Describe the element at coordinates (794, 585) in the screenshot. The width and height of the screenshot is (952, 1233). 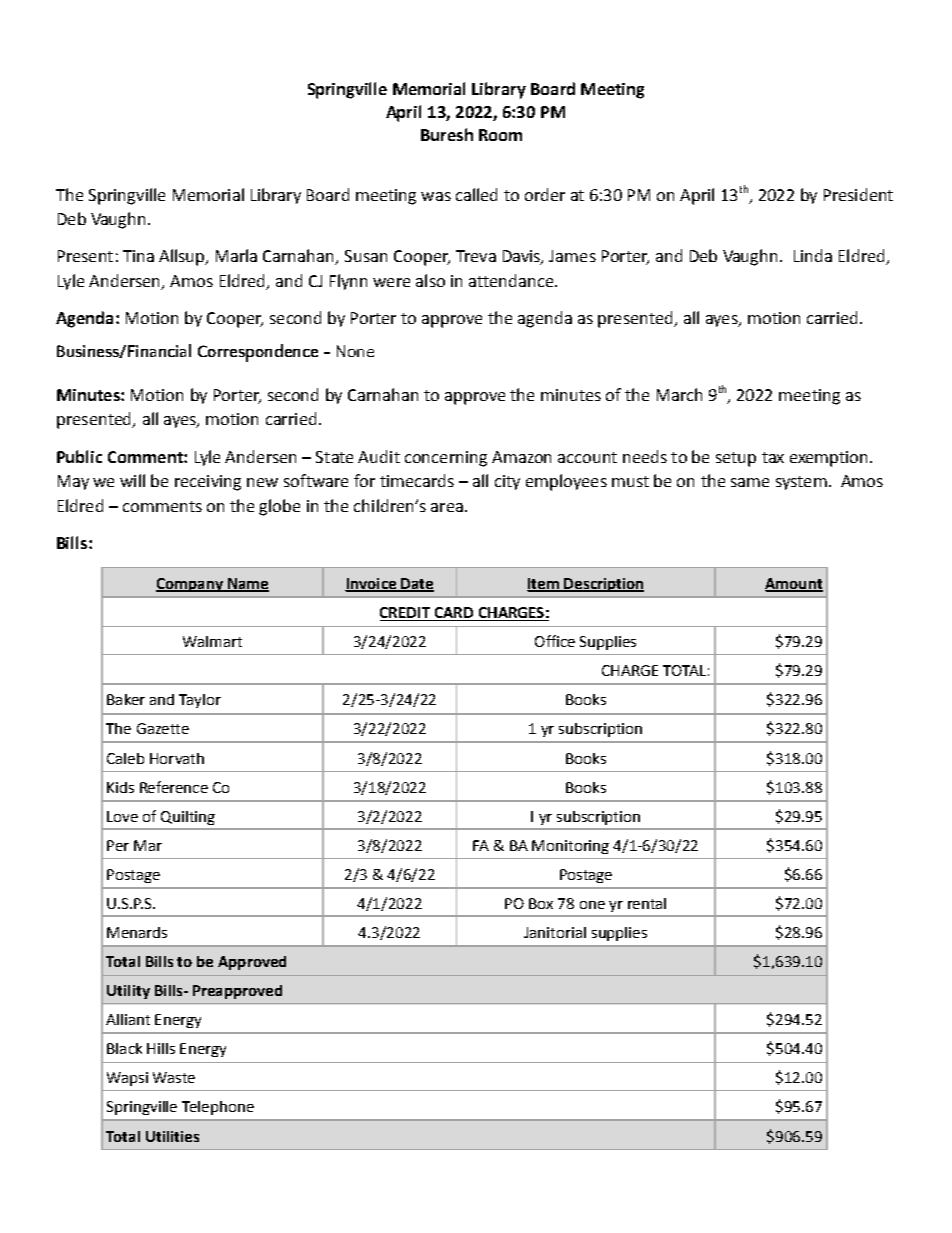
I see `Amount` at that location.
